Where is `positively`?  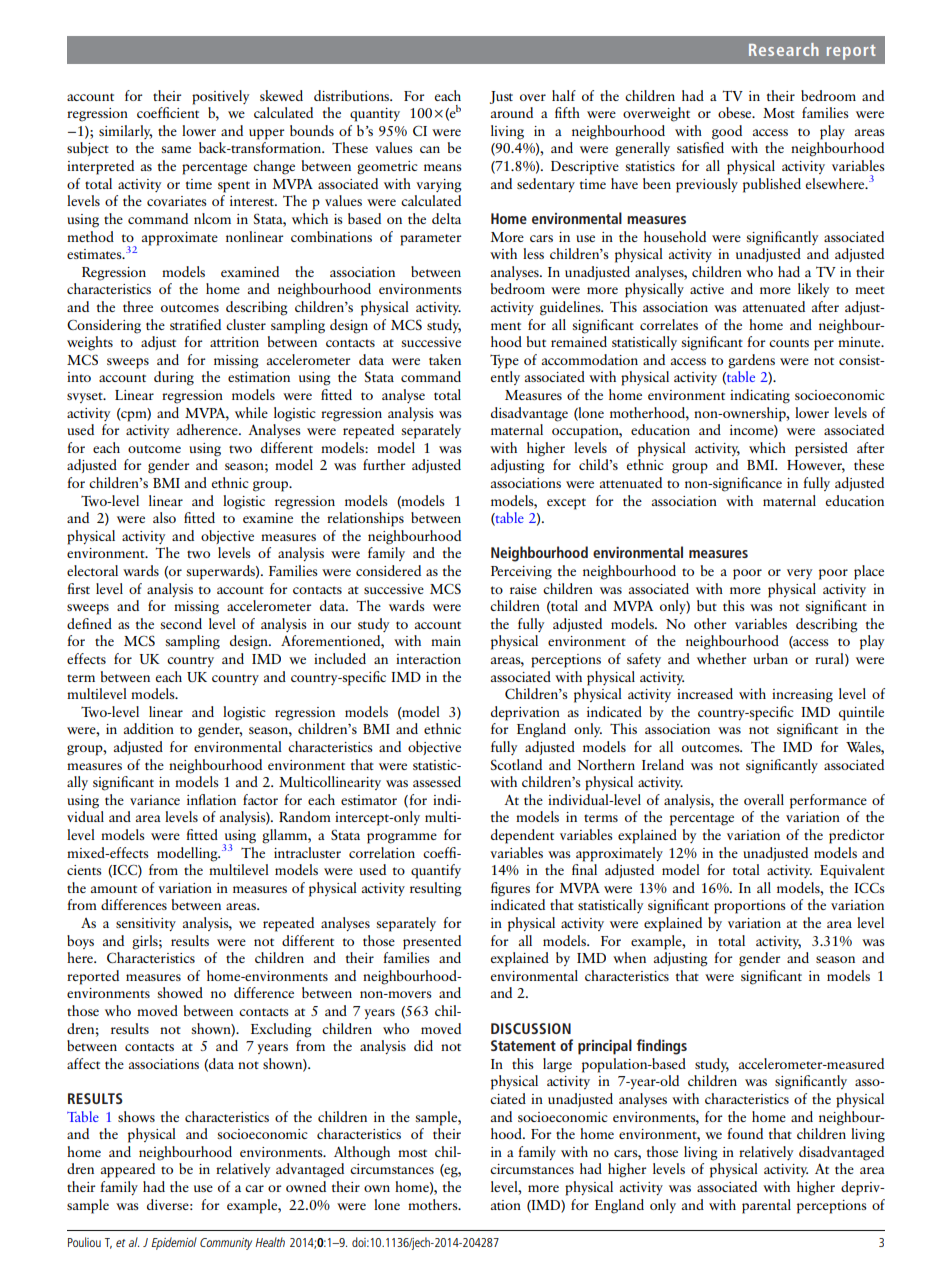 positively is located at coordinates (220, 97).
